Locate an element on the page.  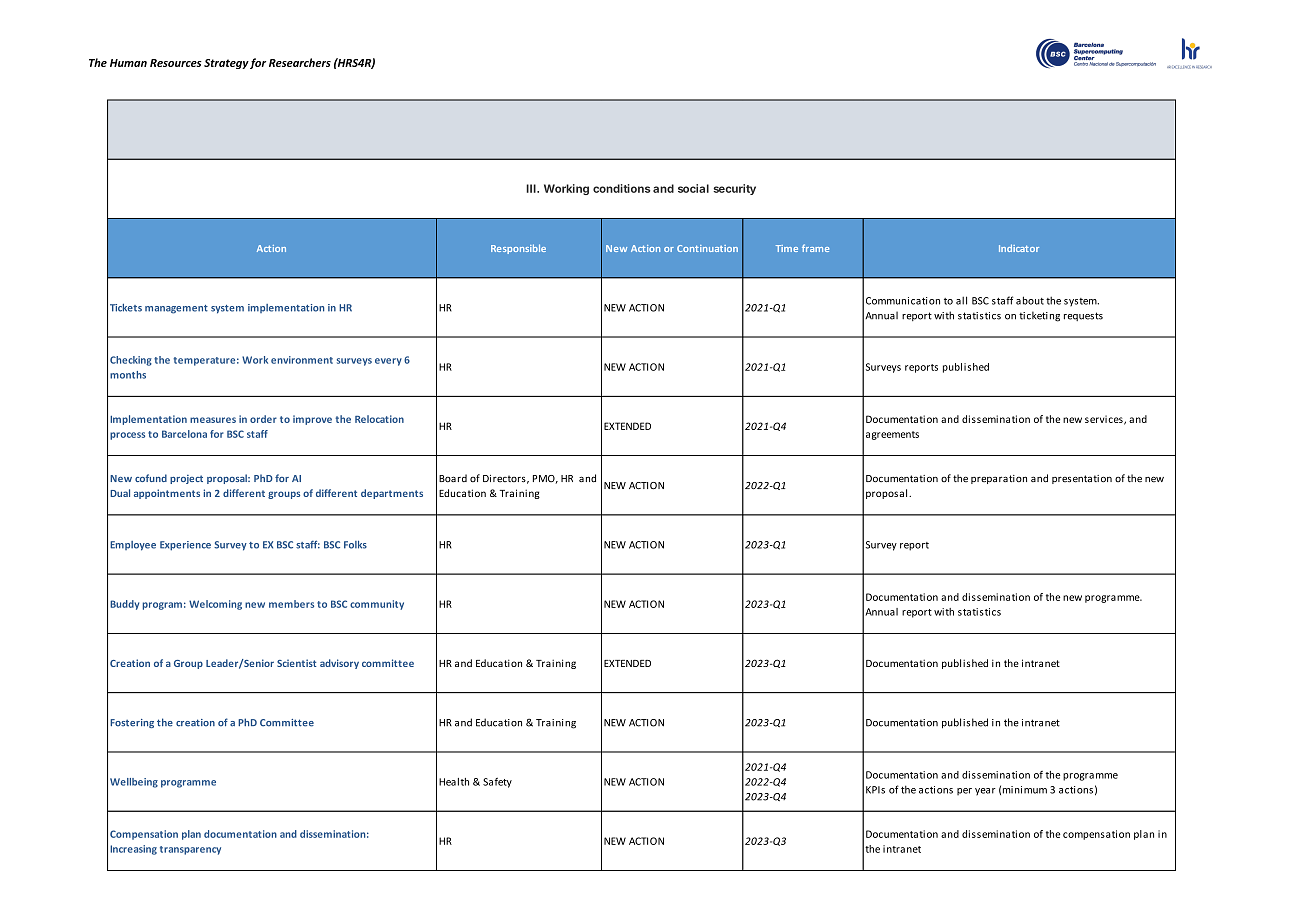
Safety is located at coordinates (497, 783).
